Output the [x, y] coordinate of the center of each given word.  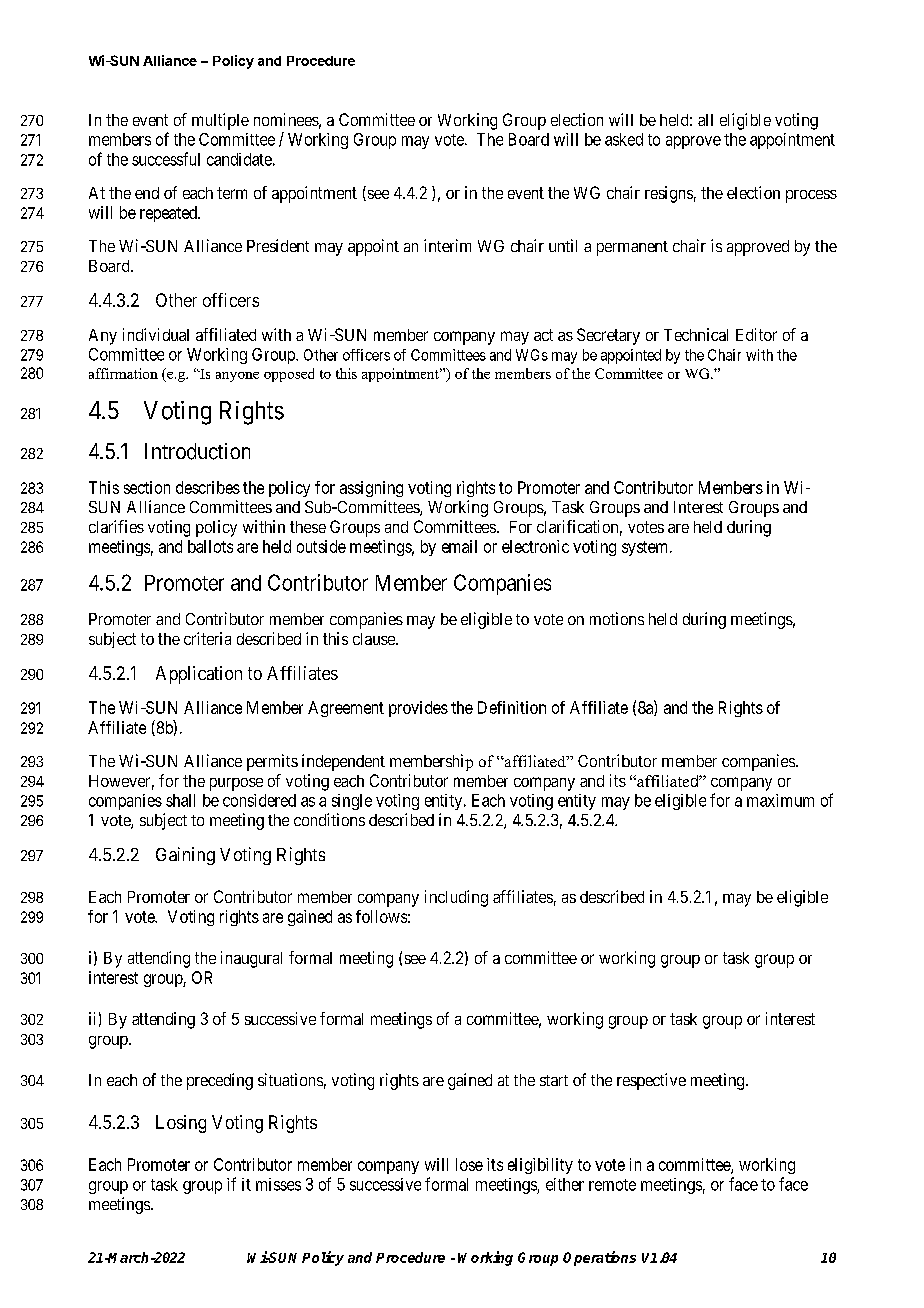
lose [469, 1164]
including [456, 898]
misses [278, 1184]
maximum [780, 800]
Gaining [185, 856]
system [646, 548]
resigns [669, 194]
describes [208, 487]
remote [612, 1185]
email [459, 546]
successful [166, 159]
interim [447, 245]
